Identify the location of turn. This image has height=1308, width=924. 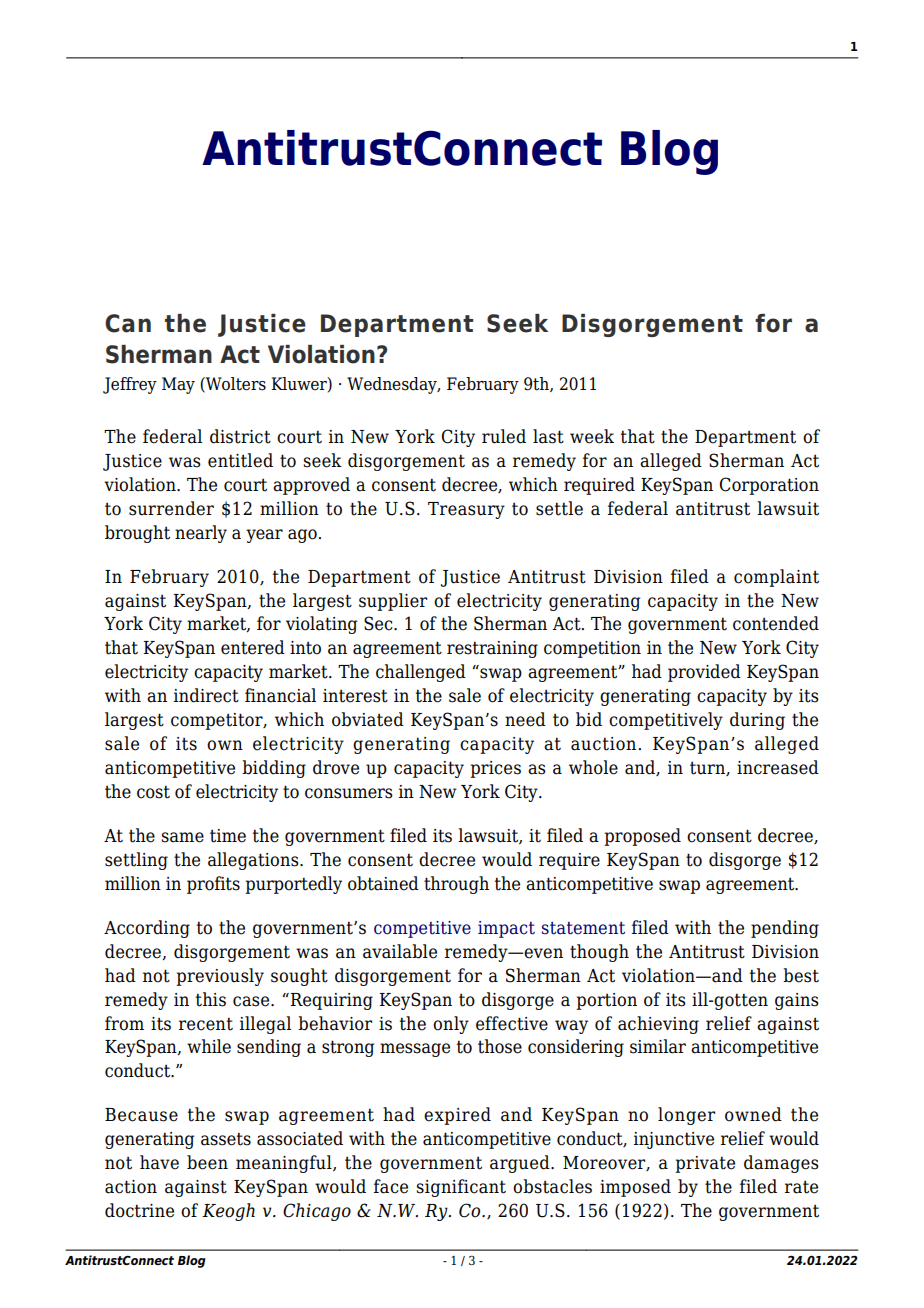
(708, 769).
